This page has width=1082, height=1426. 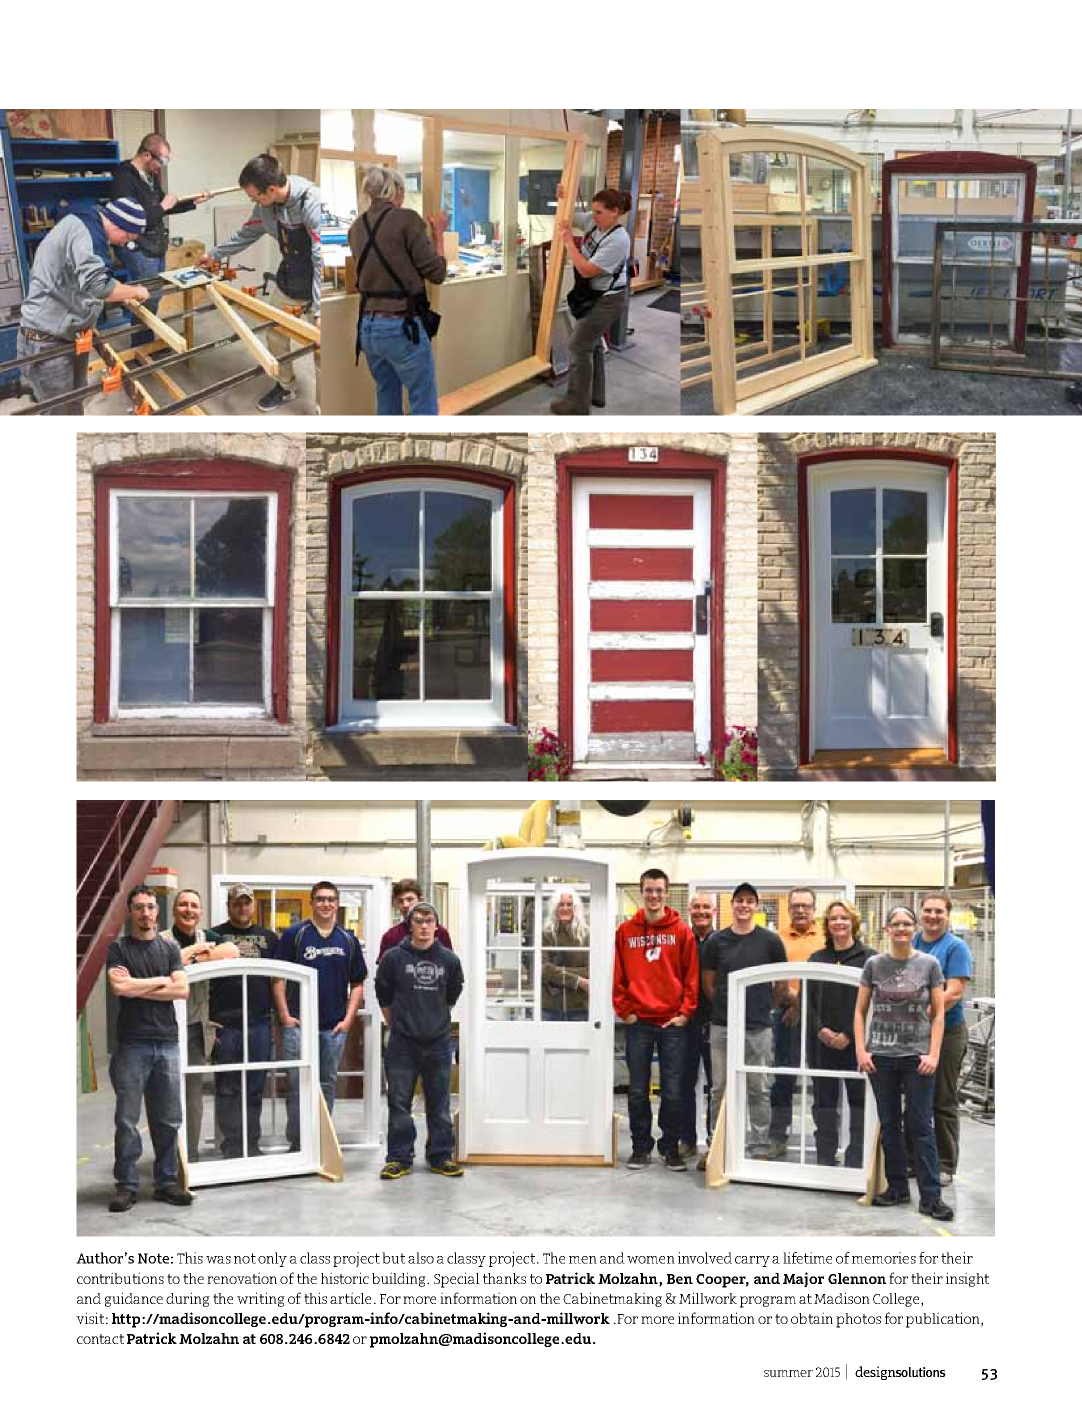 I want to click on memories, so click(x=884, y=1258).
